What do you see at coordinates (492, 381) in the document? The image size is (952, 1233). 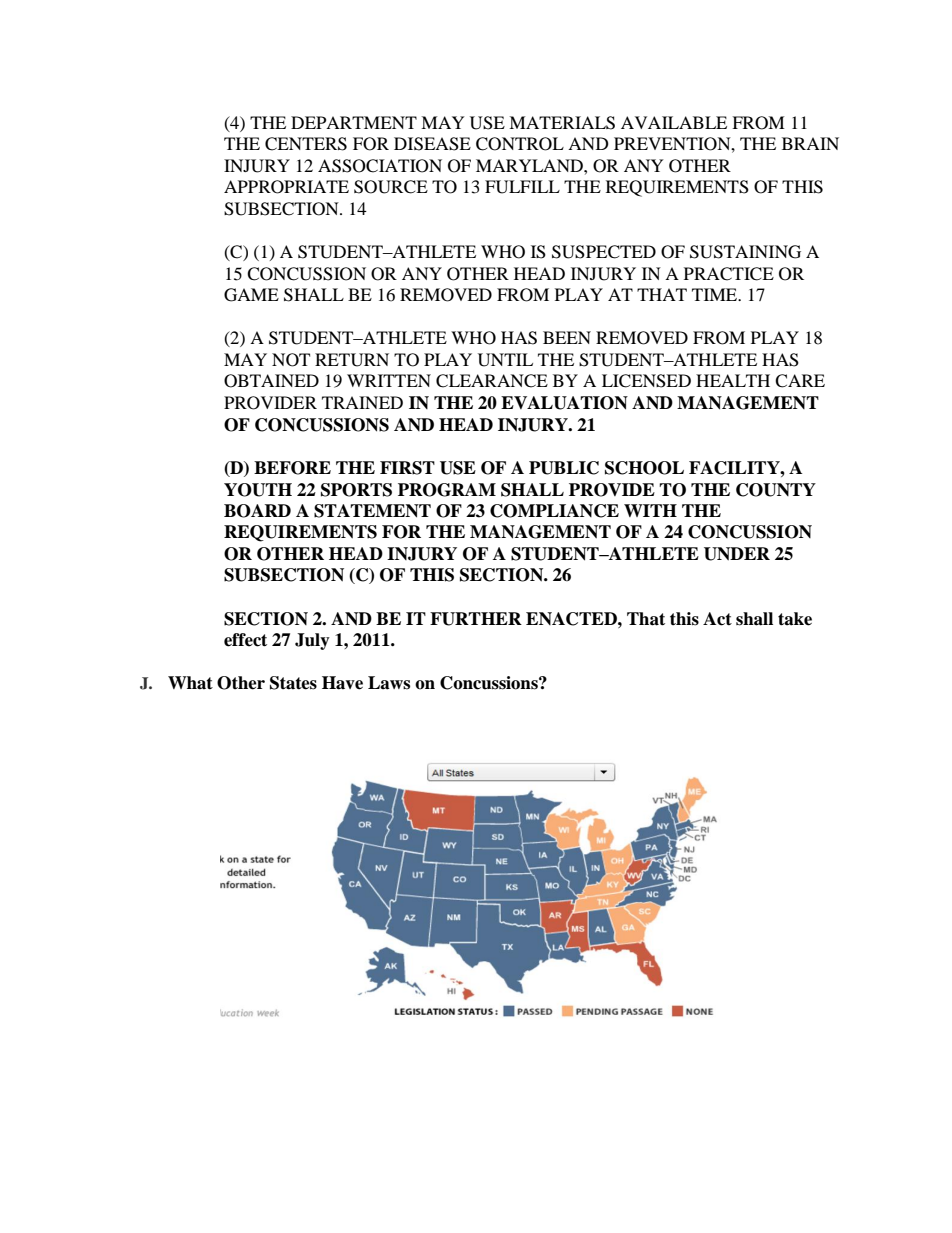 I see `CLEARANCE` at bounding box center [492, 381].
